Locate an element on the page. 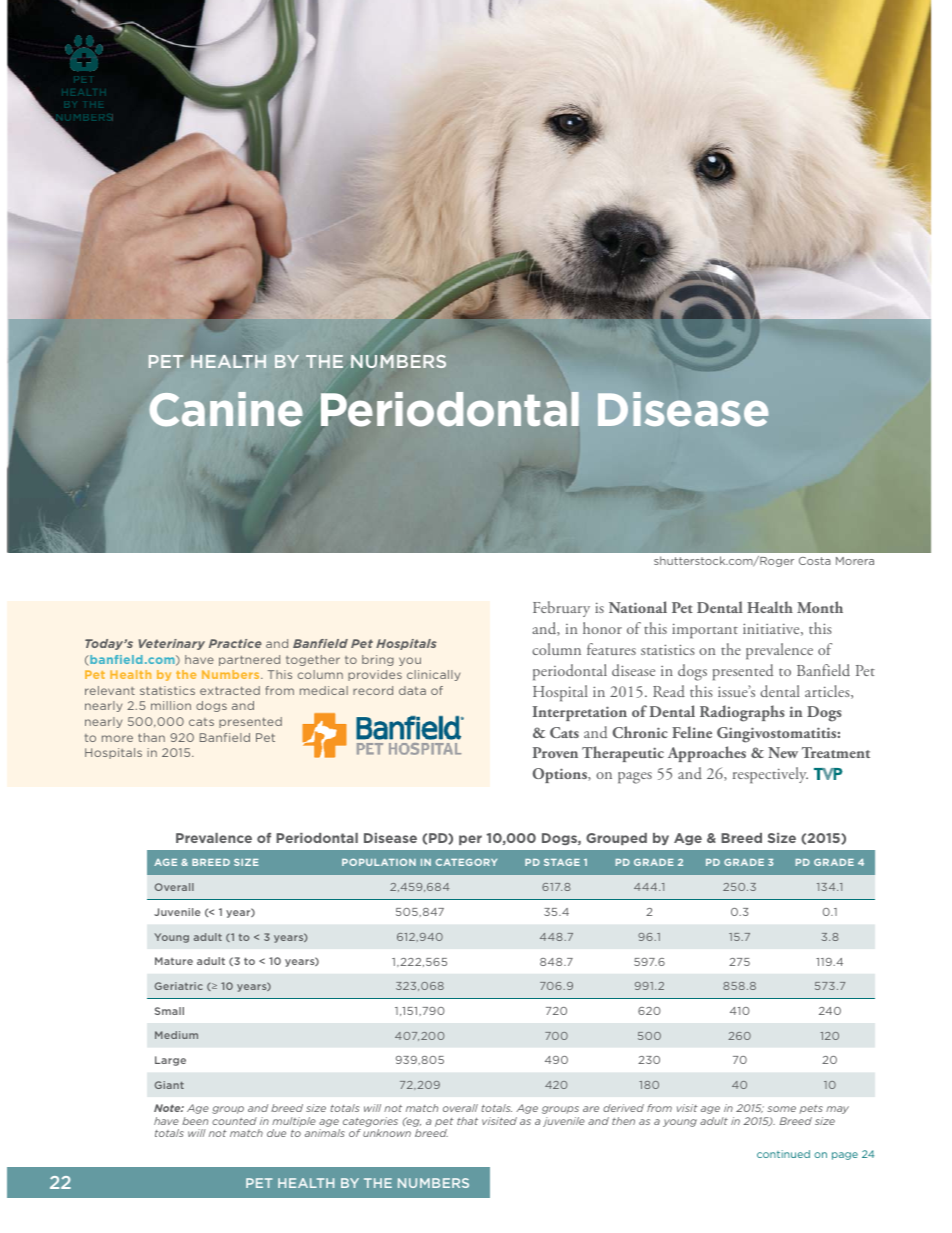 Image resolution: width=952 pixels, height=1233 pixels. Mature is located at coordinates (174, 961).
